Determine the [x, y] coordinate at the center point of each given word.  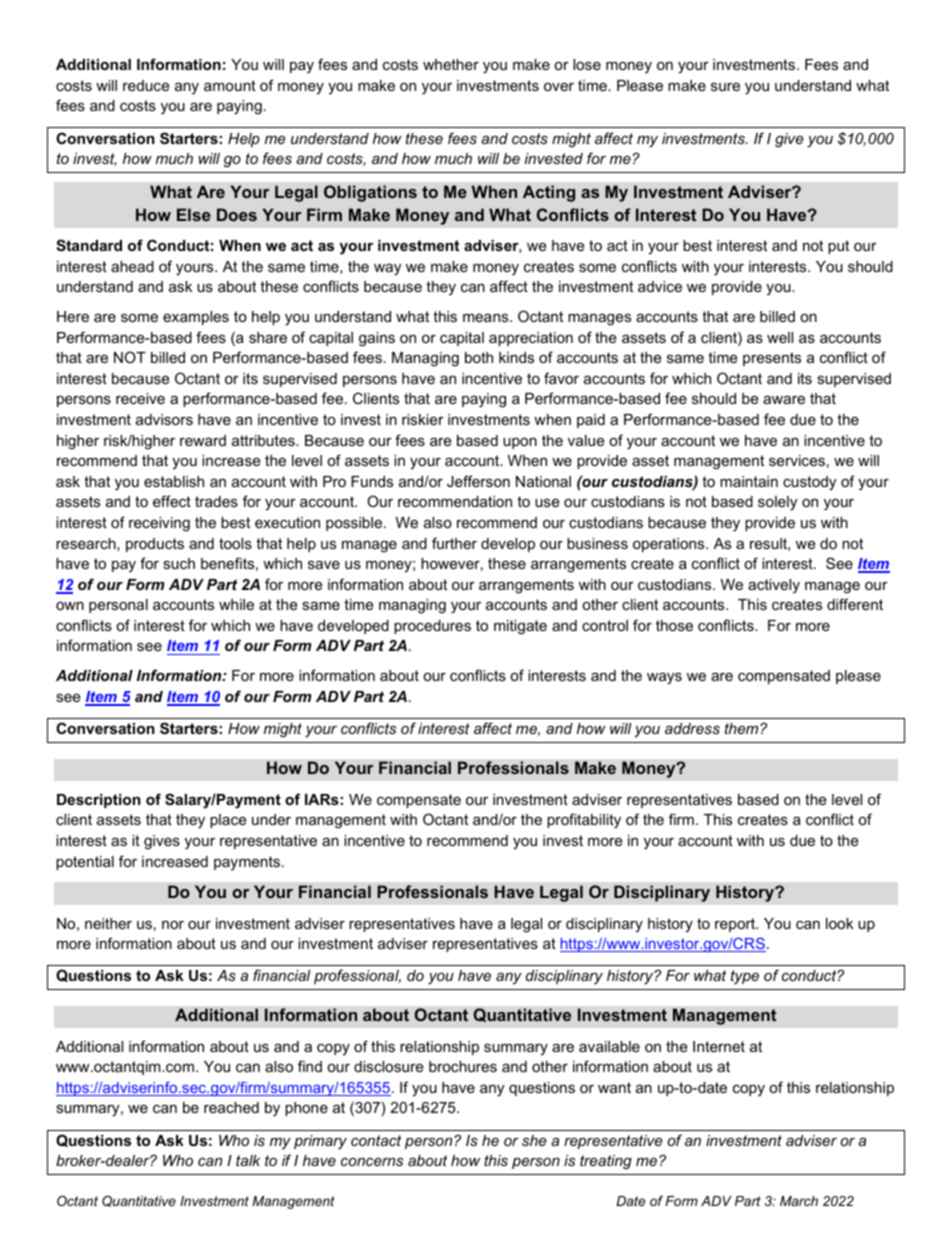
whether [451, 64]
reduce [146, 85]
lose [587, 64]
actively [774, 586]
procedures [432, 627]
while [236, 604]
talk [248, 1160]
